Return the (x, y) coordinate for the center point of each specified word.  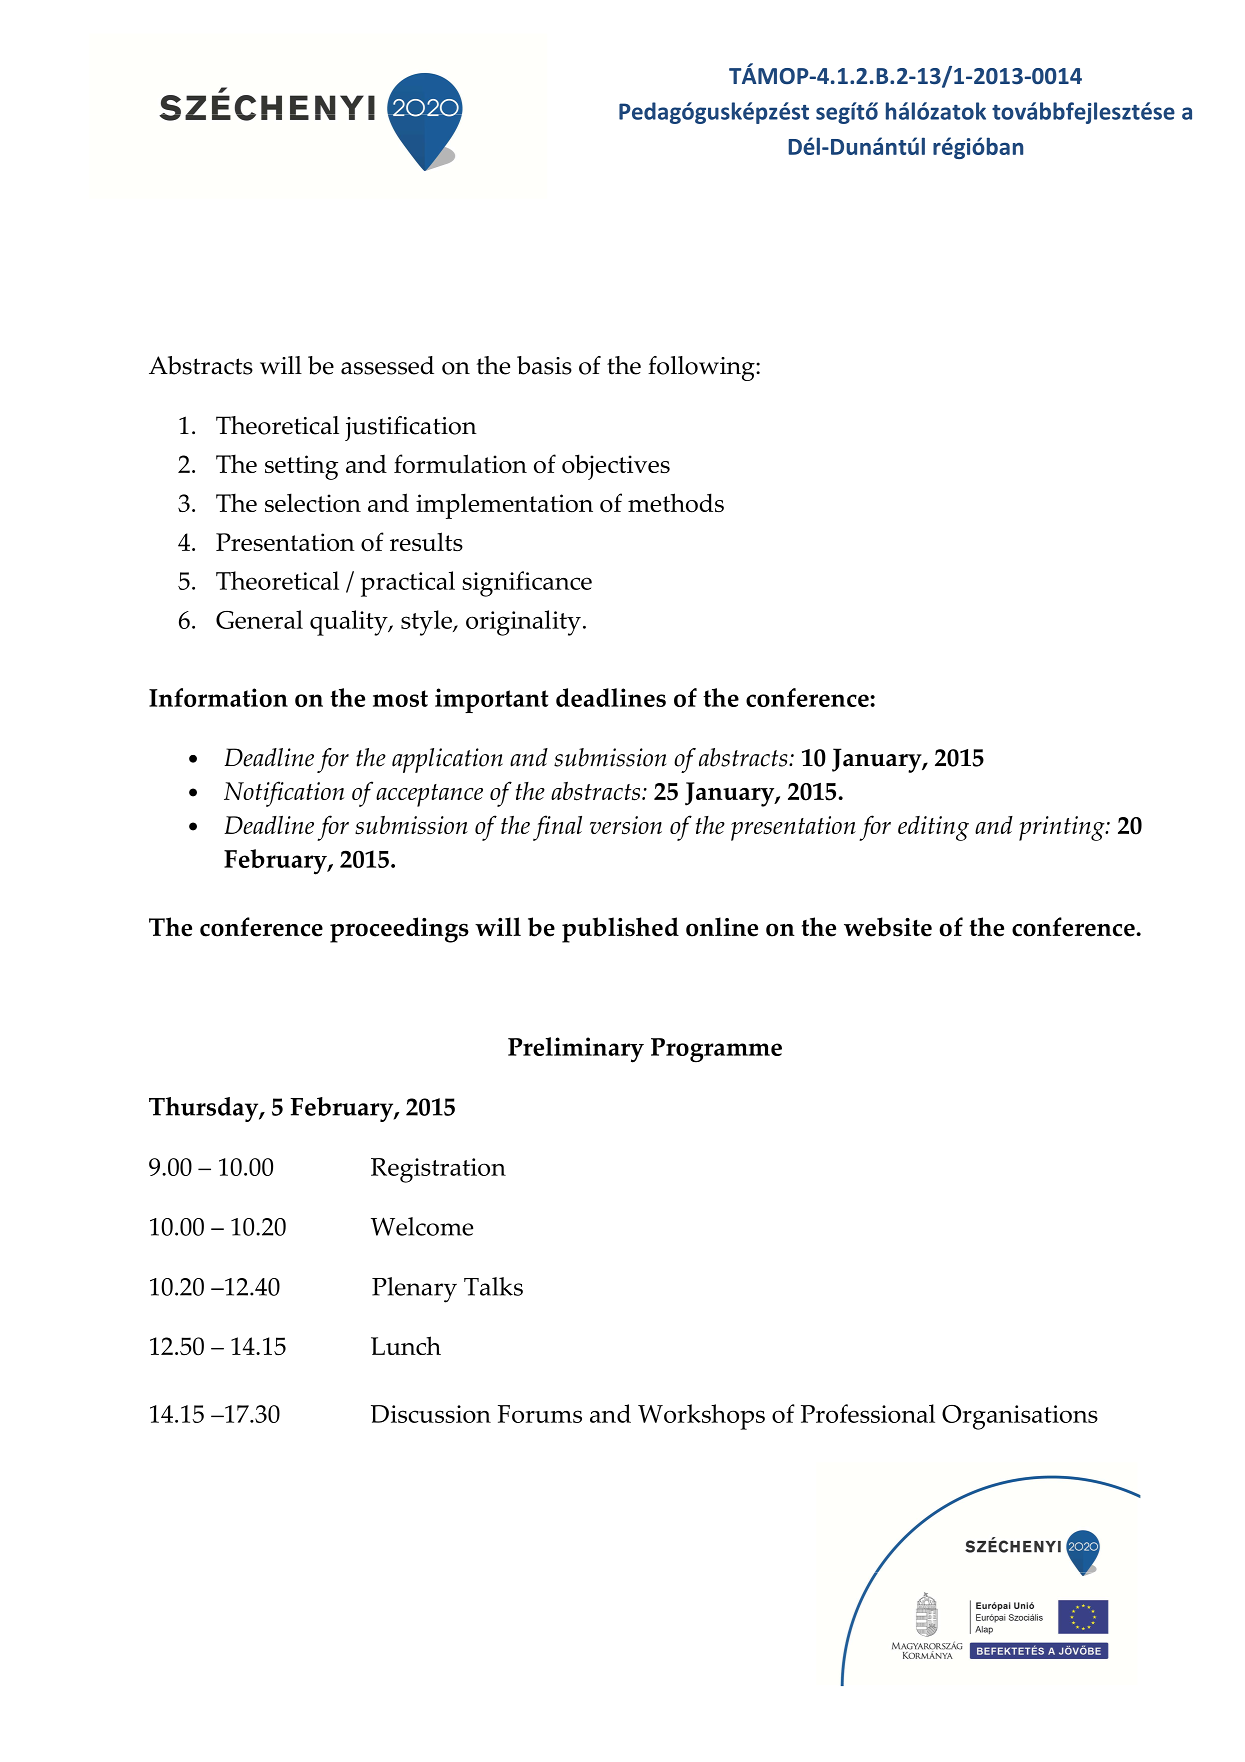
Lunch (406, 1345)
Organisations (1020, 1417)
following (702, 368)
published (620, 930)
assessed (387, 365)
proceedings (399, 930)
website (888, 927)
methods (676, 503)
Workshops (701, 1417)
